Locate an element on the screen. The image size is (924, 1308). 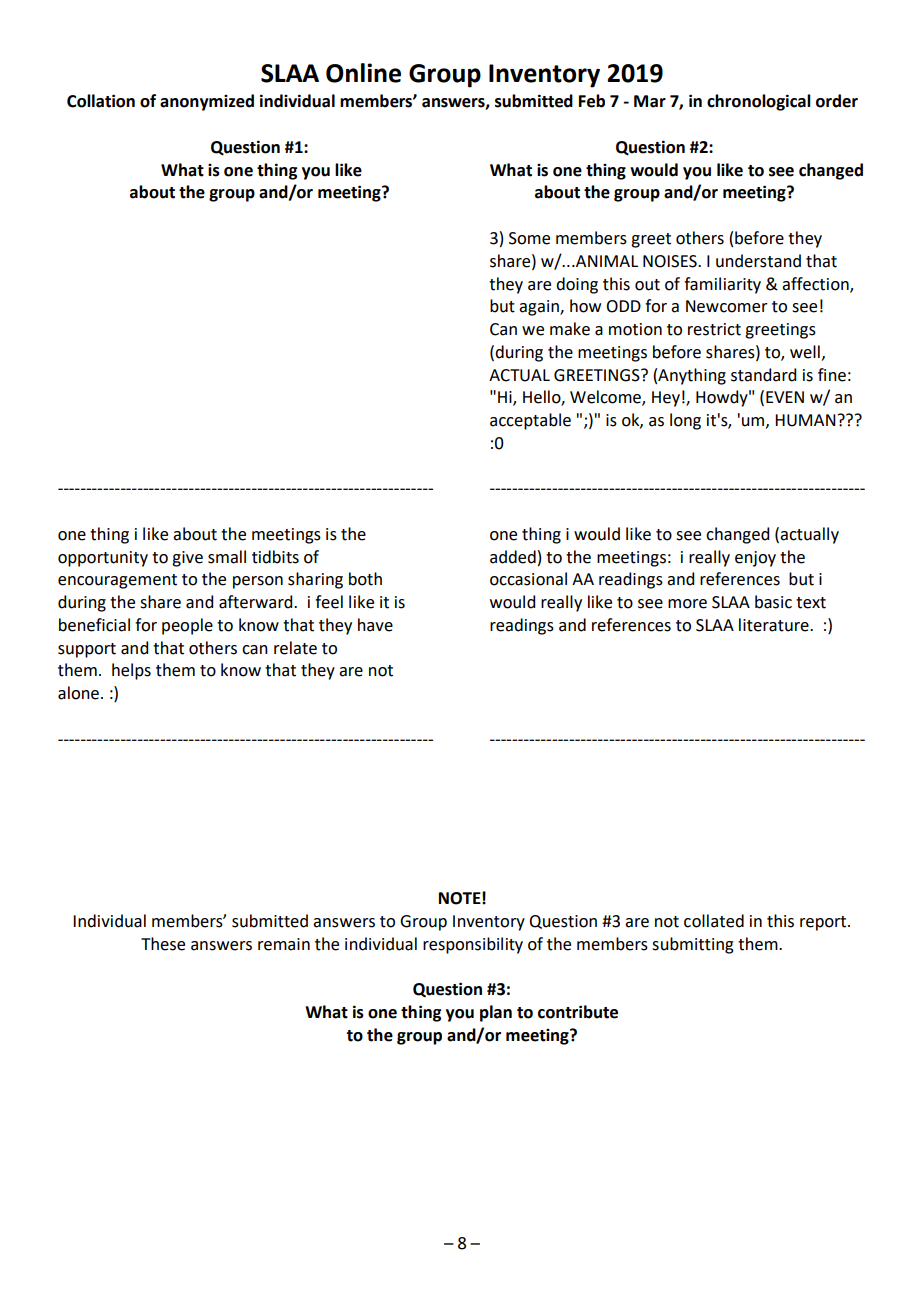
Online is located at coordinates (363, 73).
